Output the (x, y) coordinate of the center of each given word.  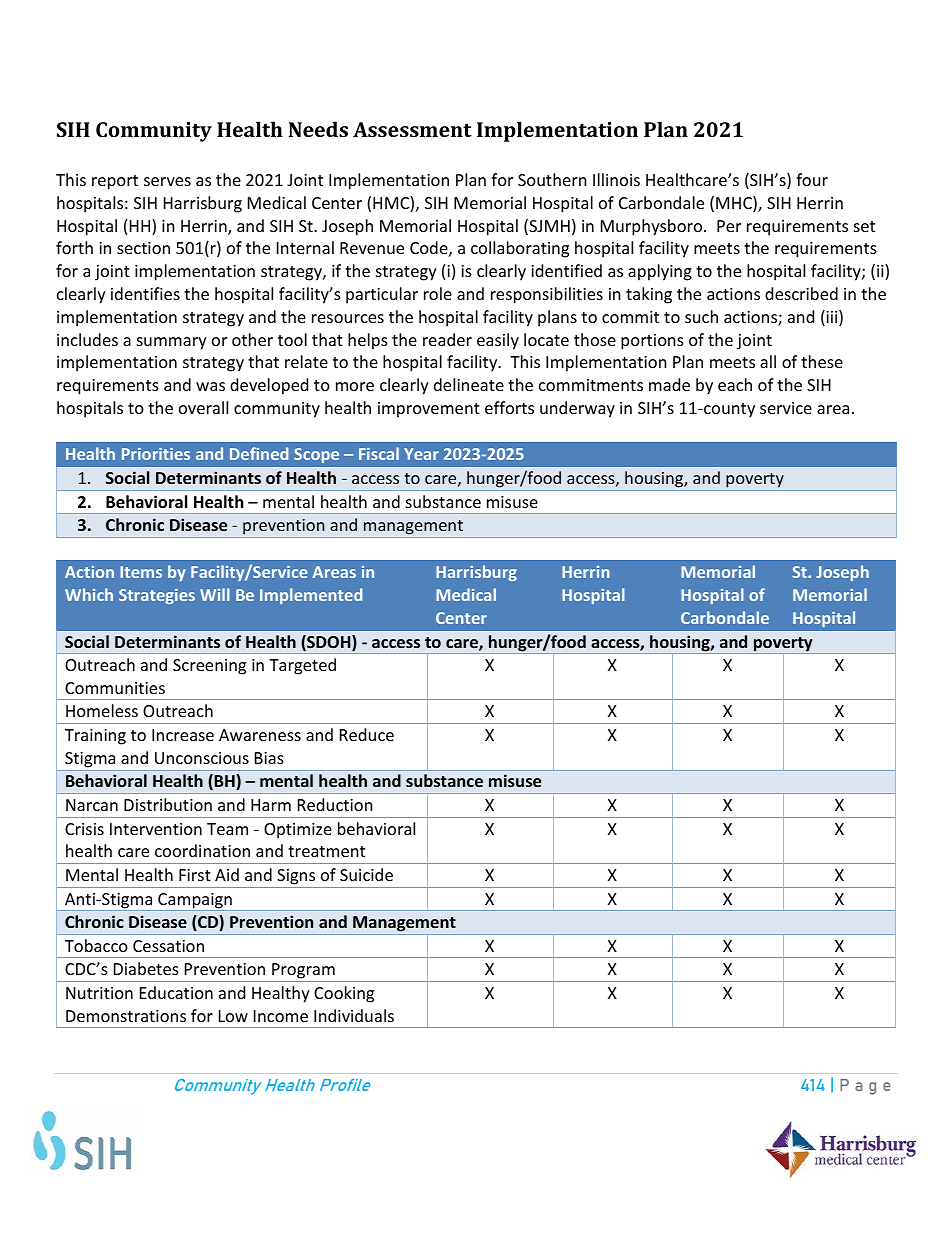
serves (167, 181)
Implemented (311, 596)
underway (577, 409)
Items (141, 572)
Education (176, 992)
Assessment (412, 129)
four (812, 179)
